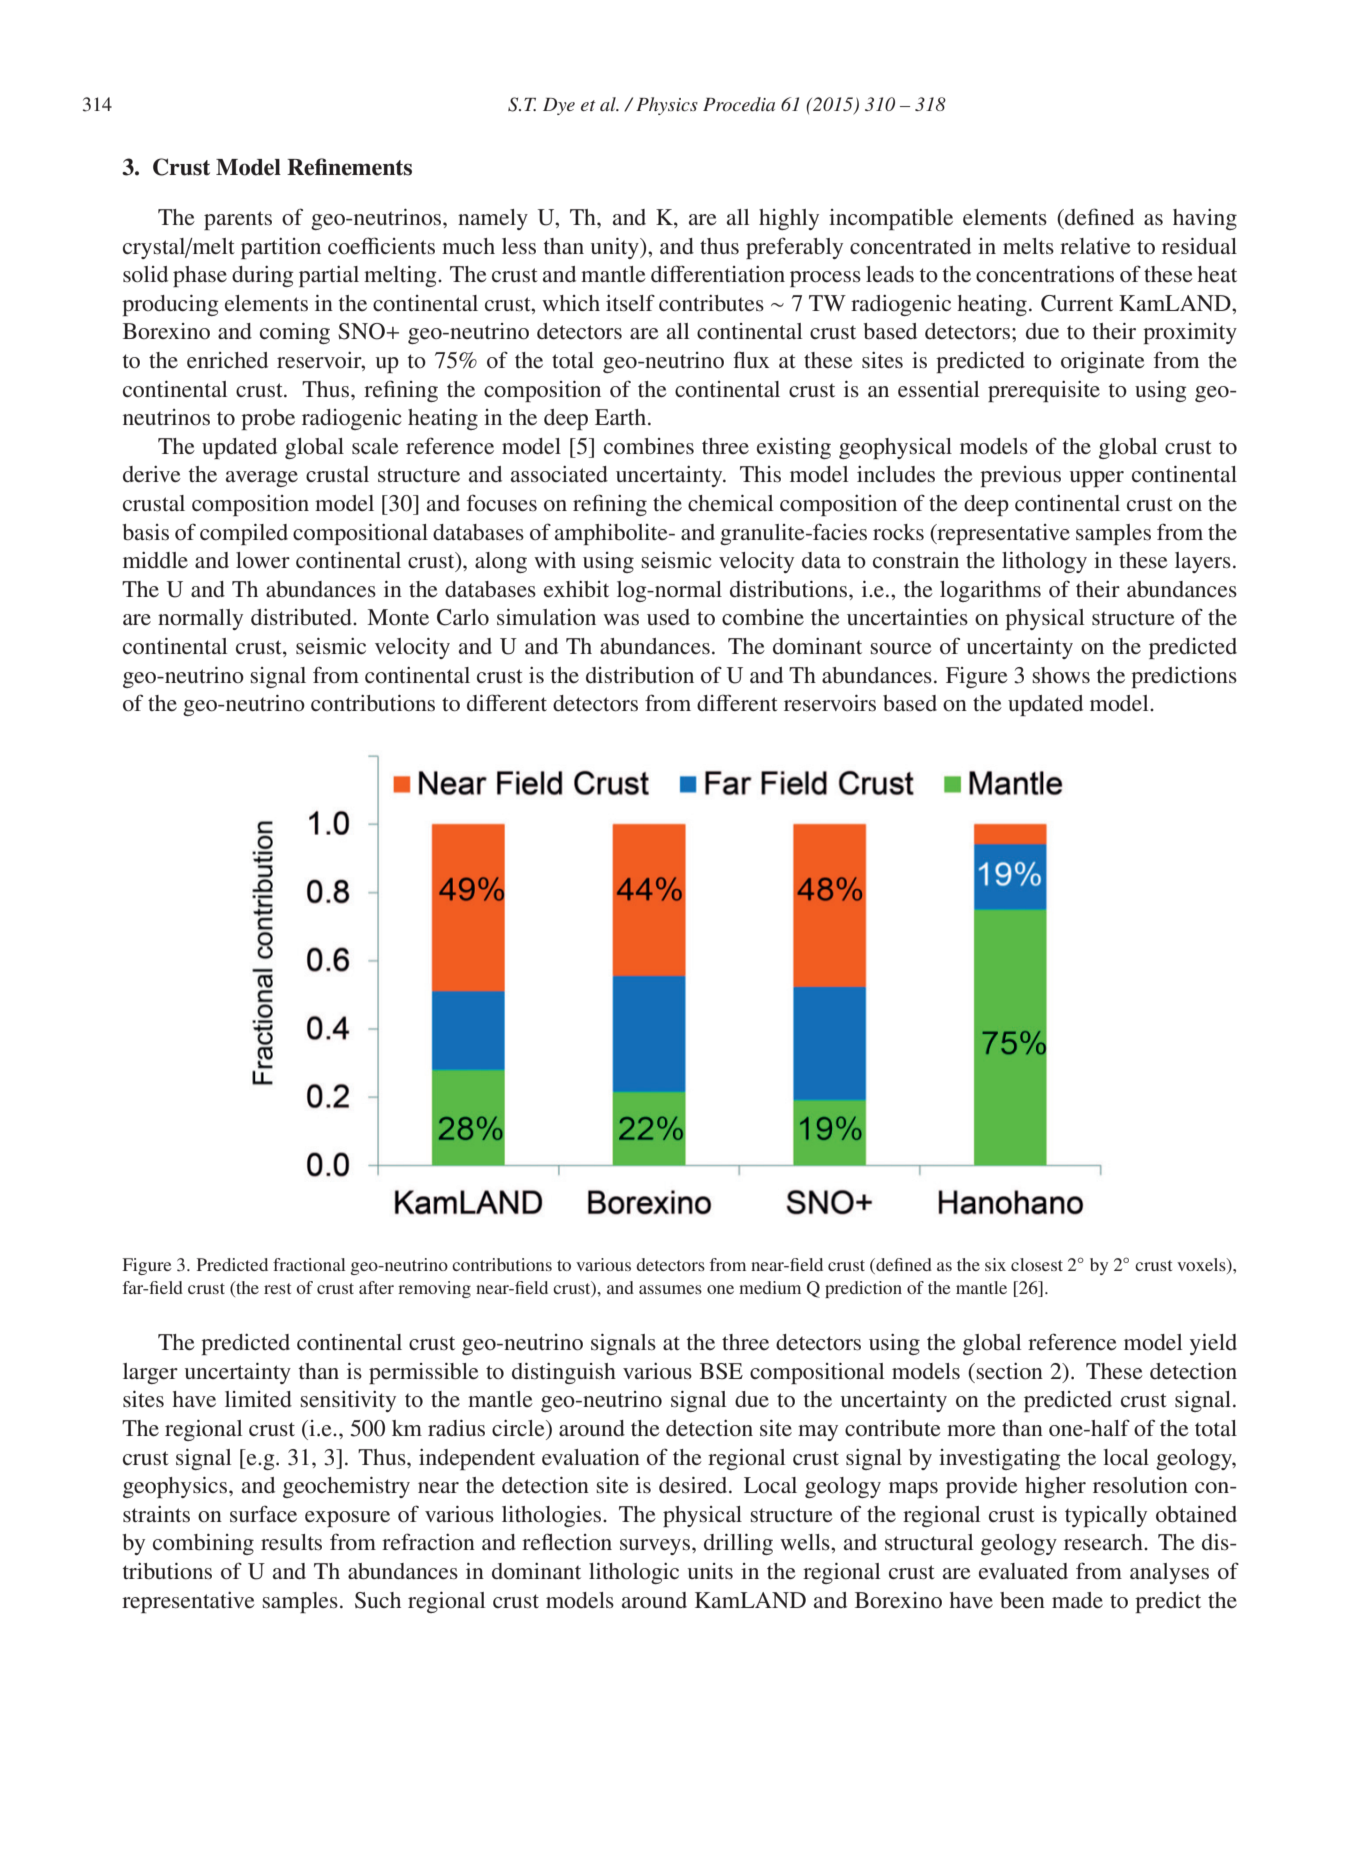 The width and height of the document is (1370, 1870). Describe the element at coordinates (739, 104) in the document. I see `Procedia` at that location.
